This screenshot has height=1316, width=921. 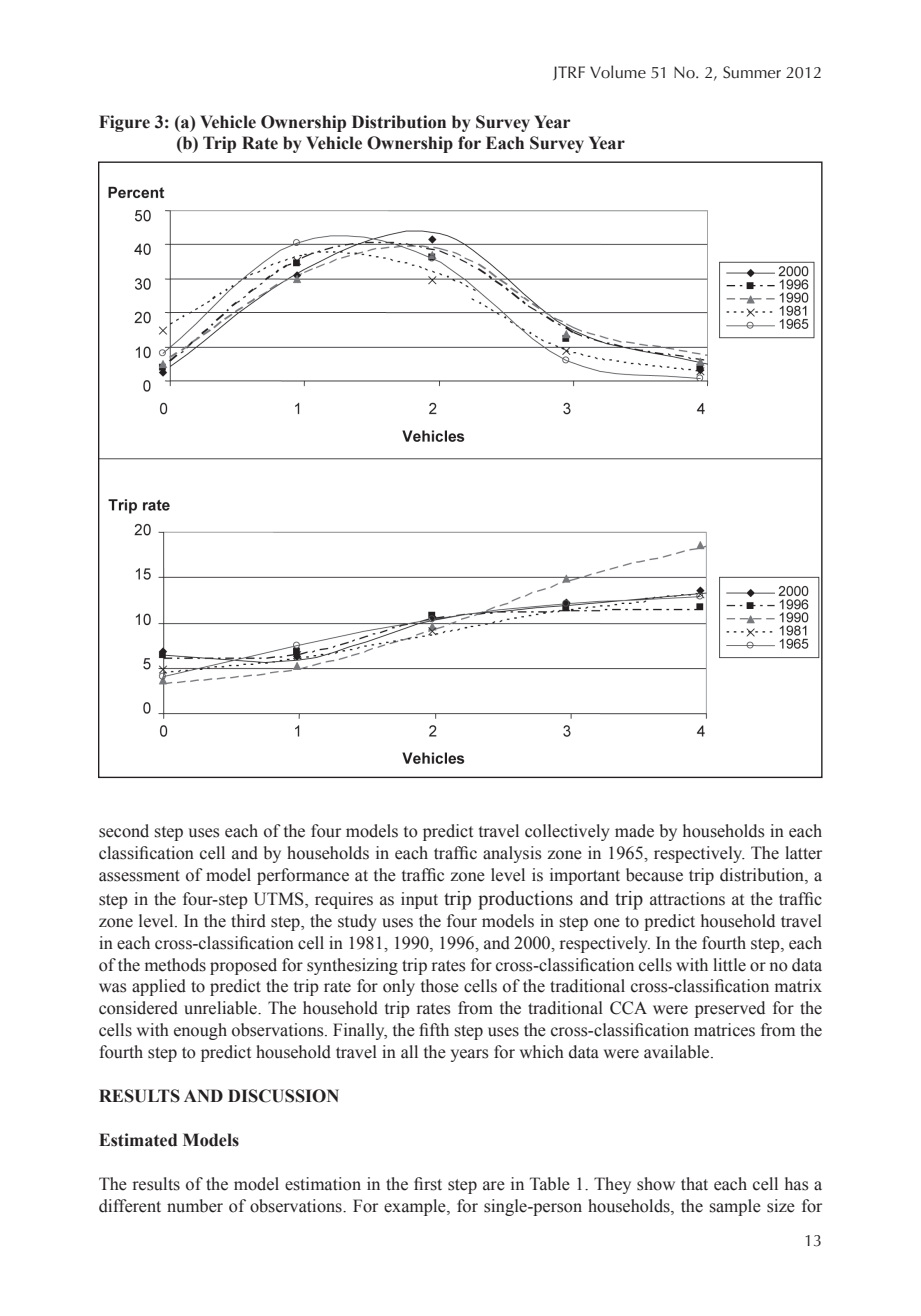 I want to click on Volume, so click(x=618, y=72).
